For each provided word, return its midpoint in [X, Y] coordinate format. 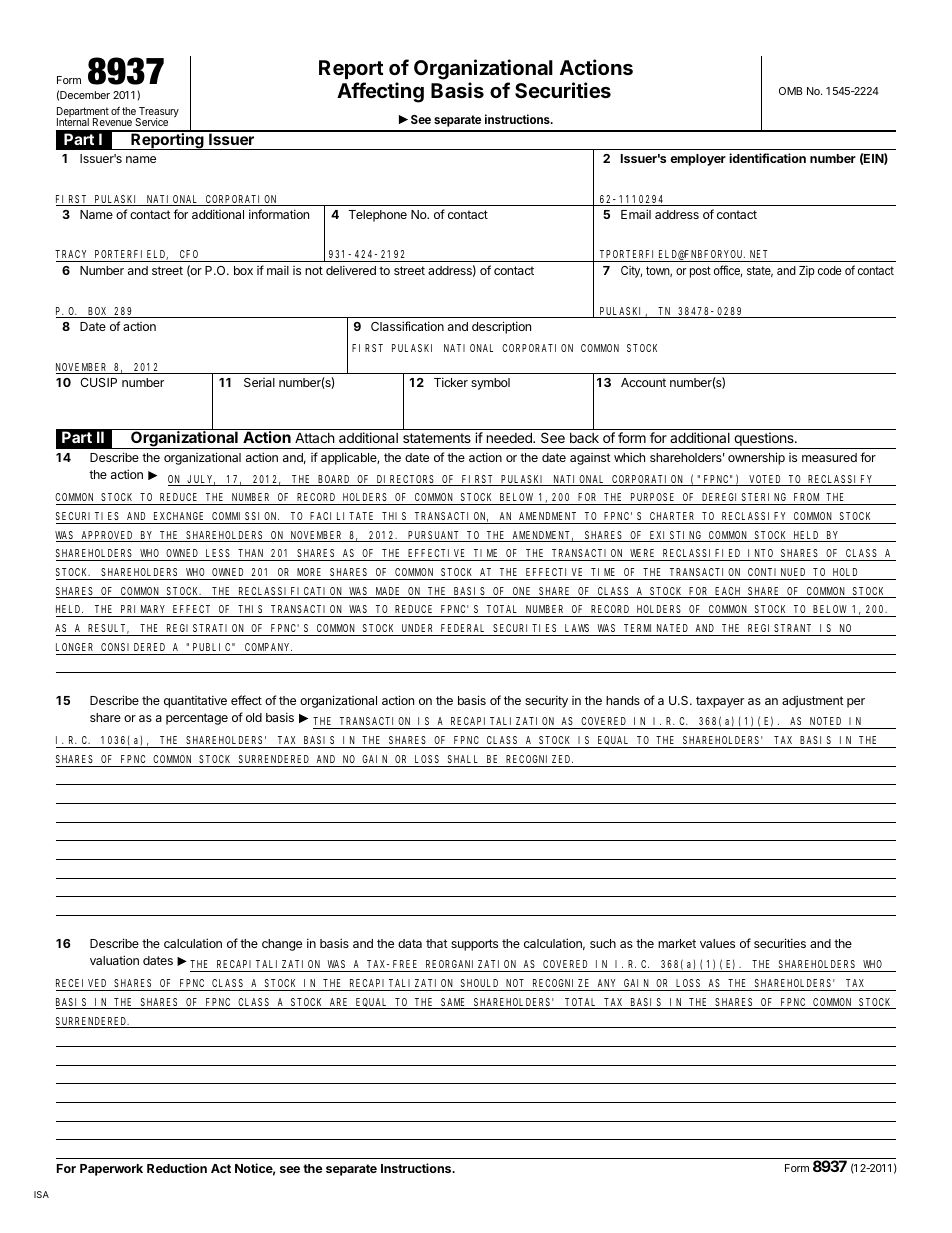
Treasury [158, 113]
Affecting [380, 92]
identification [767, 158]
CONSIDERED [133, 647]
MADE [388, 592]
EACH [728, 592]
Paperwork [111, 1170]
